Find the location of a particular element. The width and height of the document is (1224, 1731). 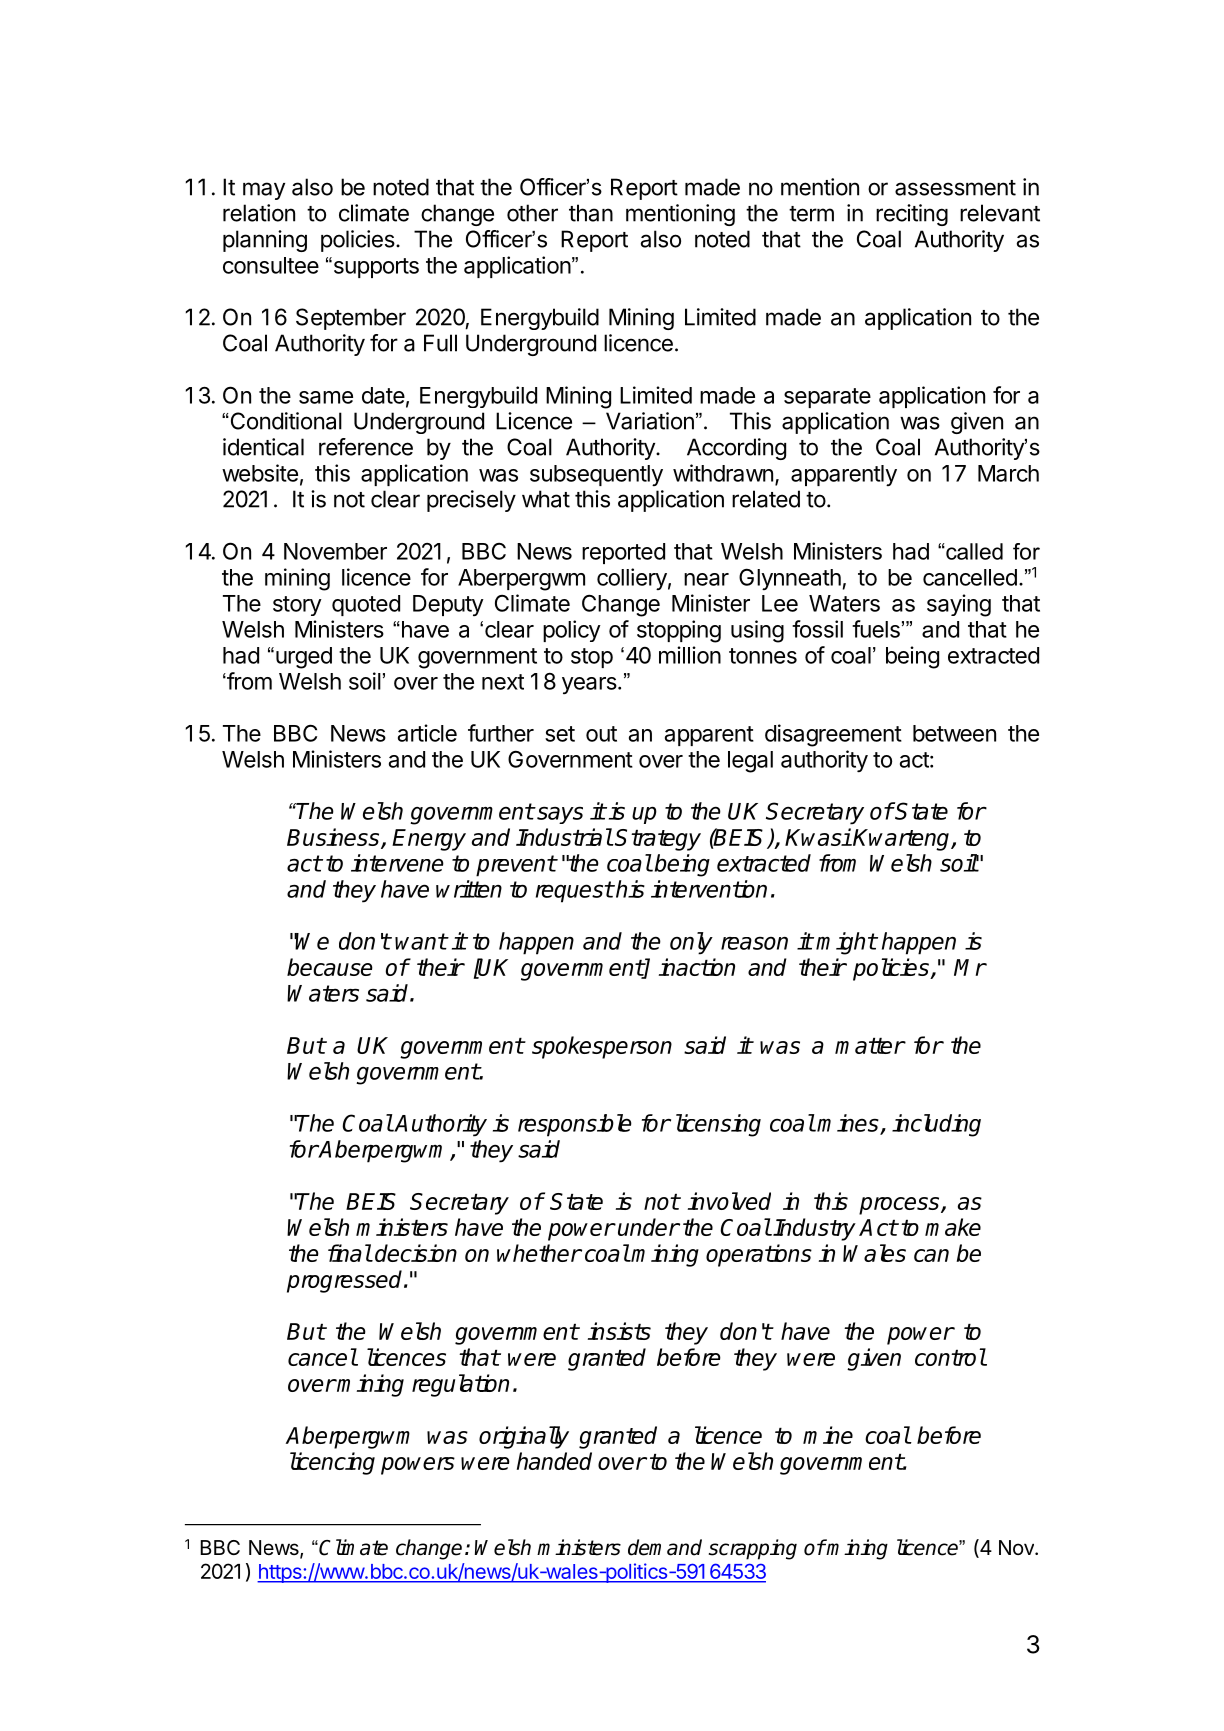

supports is located at coordinates (375, 267).
